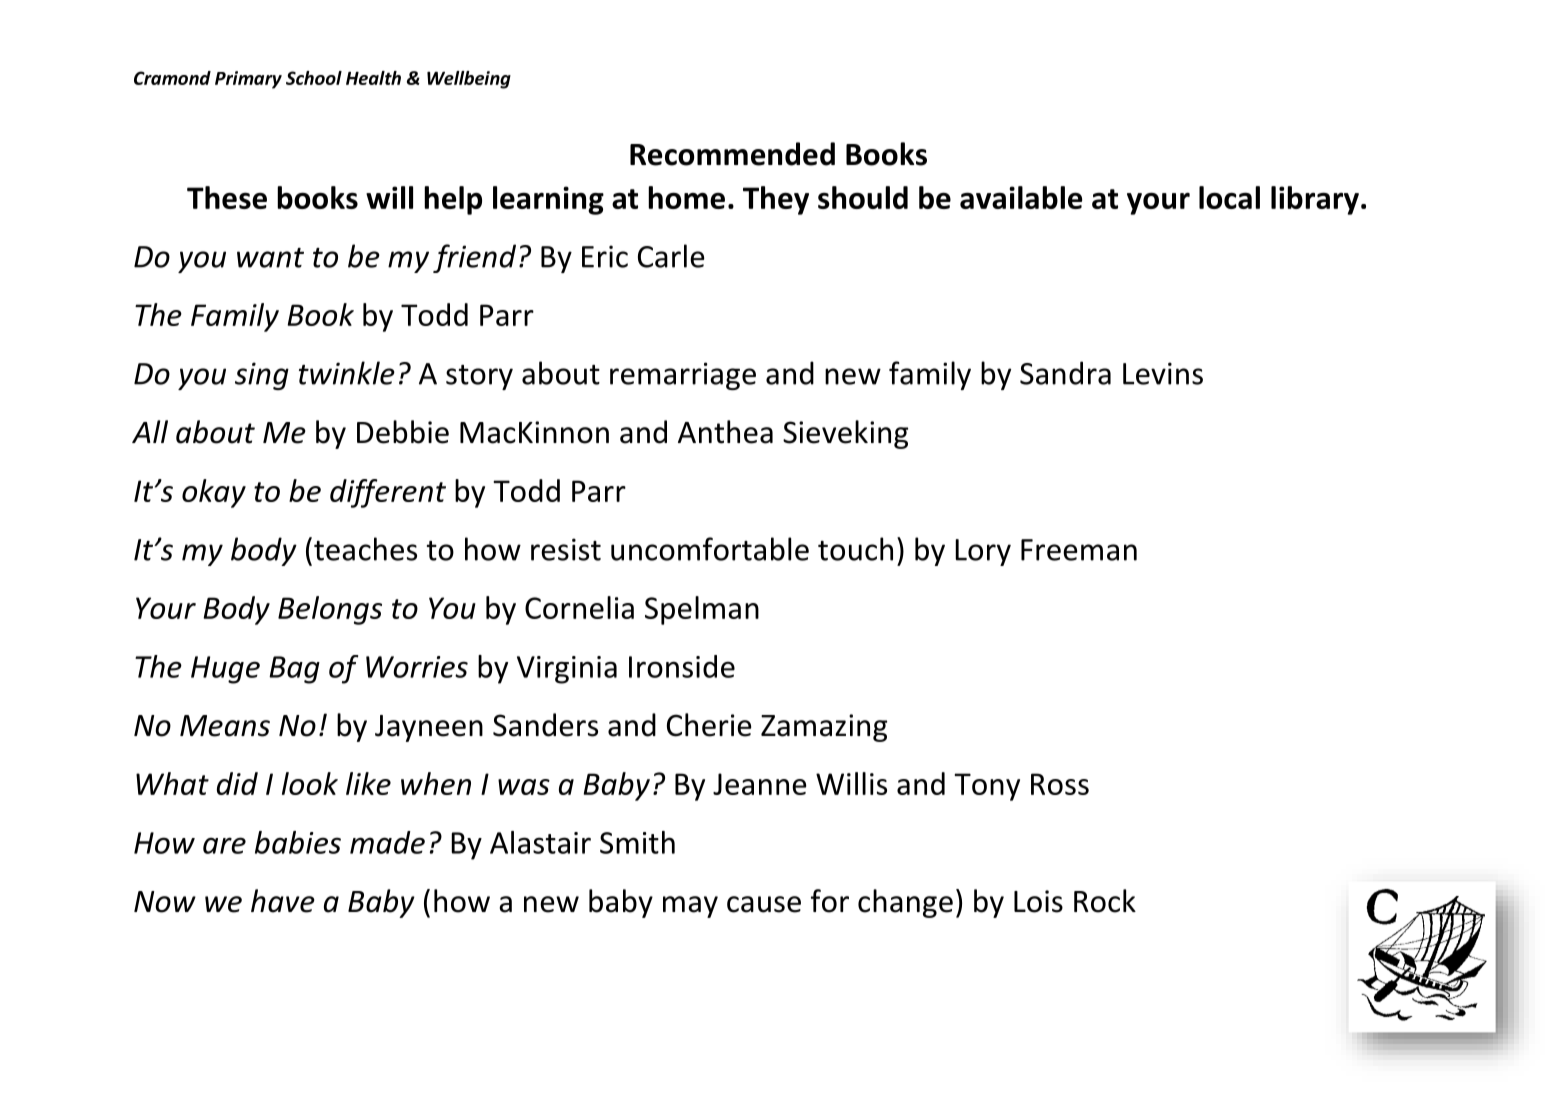 Image resolution: width=1556 pixels, height=1100 pixels. What do you see at coordinates (1079, 550) in the screenshot?
I see `Freeman` at bounding box center [1079, 550].
